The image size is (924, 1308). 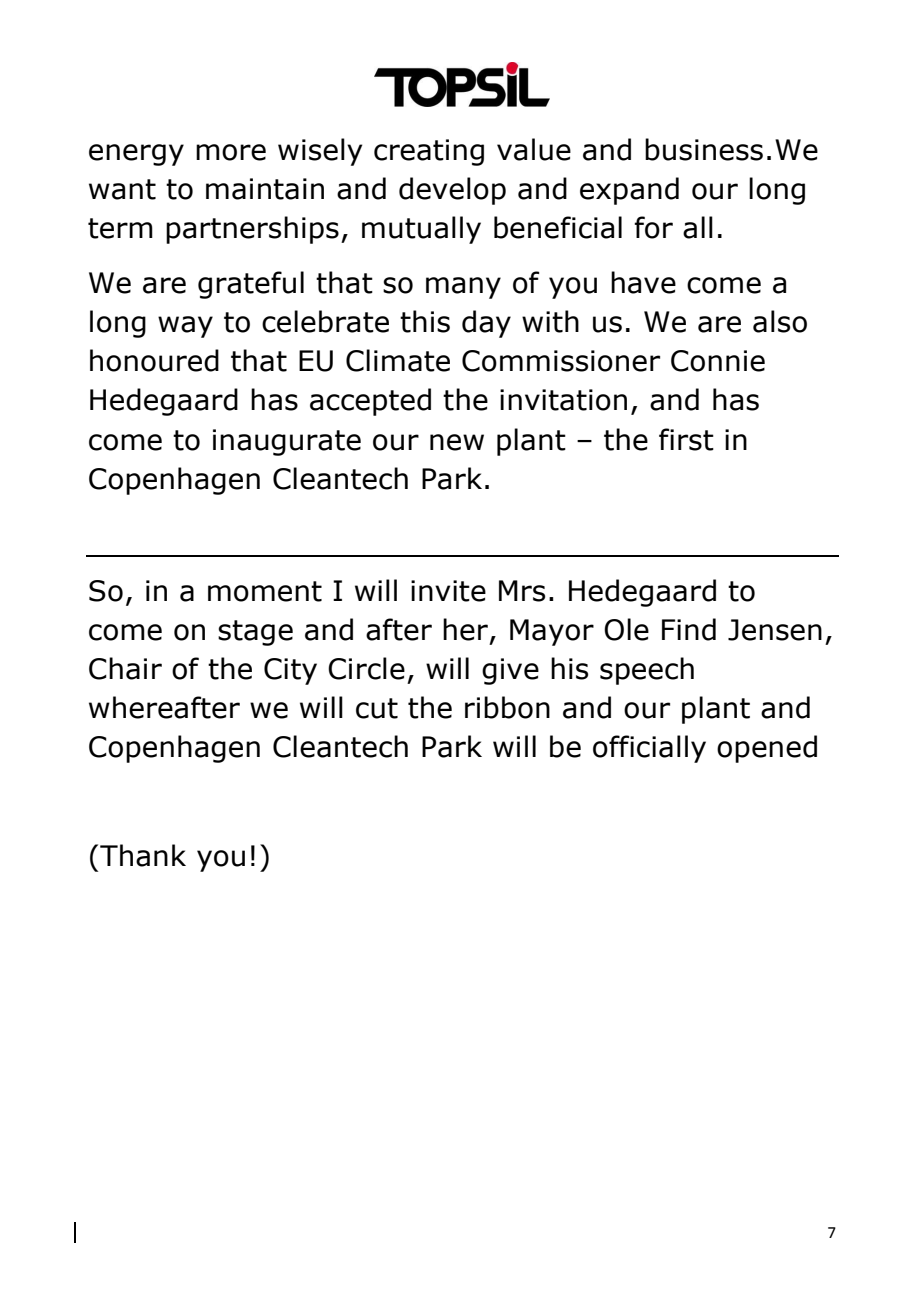 I want to click on develop, so click(x=452, y=191).
